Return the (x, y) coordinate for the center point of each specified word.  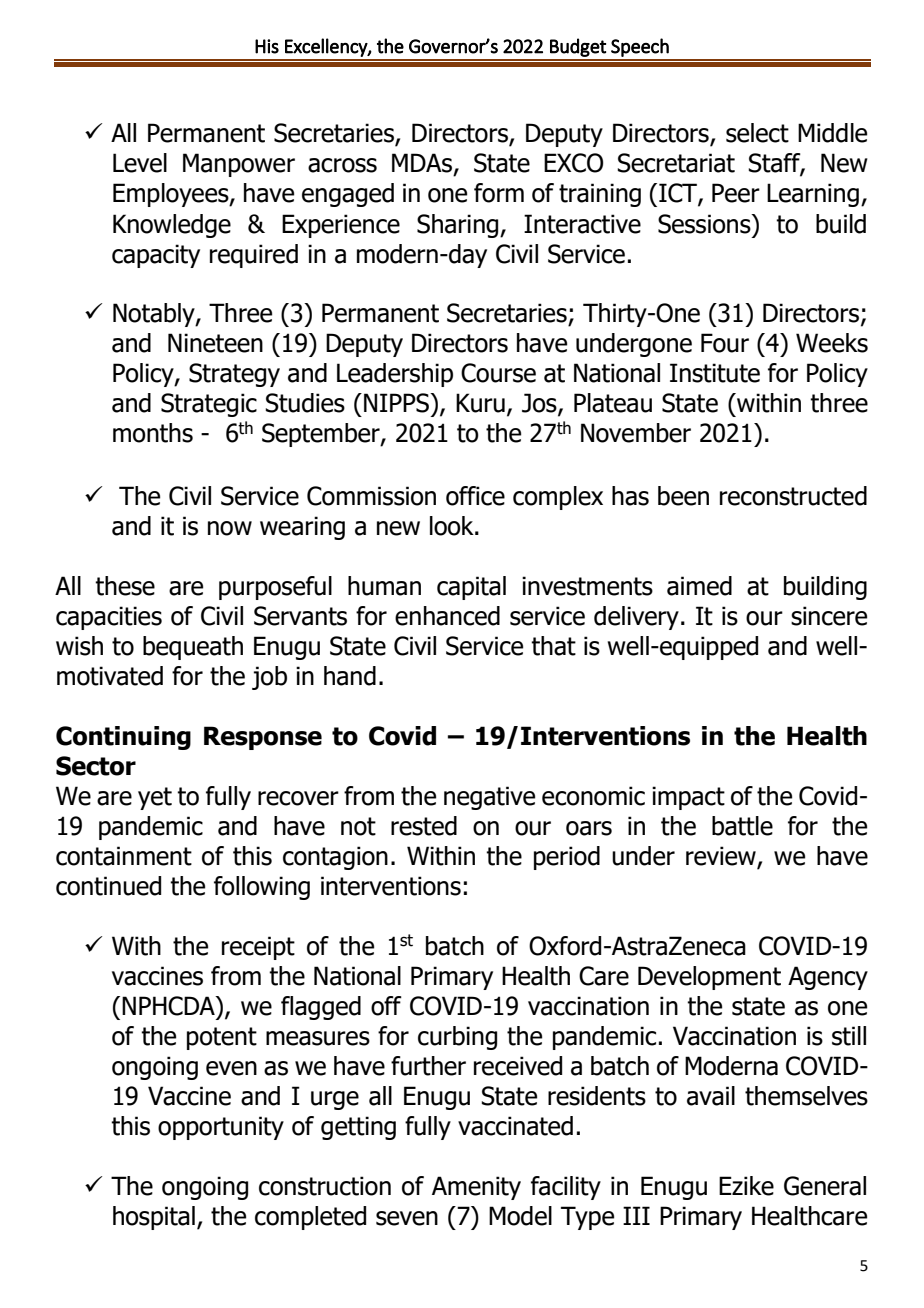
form (499, 193)
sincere (829, 616)
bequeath (193, 648)
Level (140, 163)
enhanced (447, 616)
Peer (736, 193)
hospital (154, 1218)
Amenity (476, 1188)
